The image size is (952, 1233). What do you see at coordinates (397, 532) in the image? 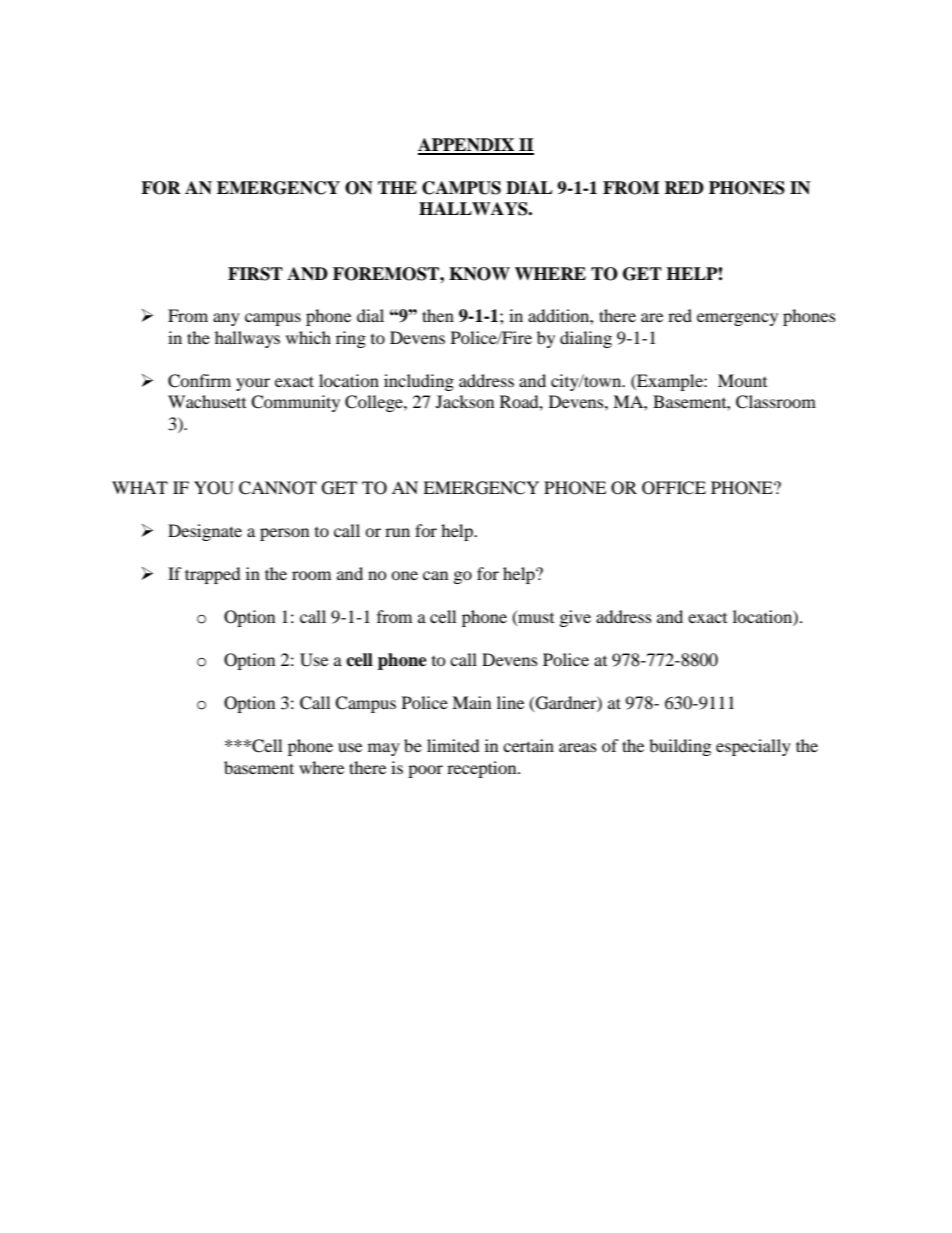
I see `run` at bounding box center [397, 532].
